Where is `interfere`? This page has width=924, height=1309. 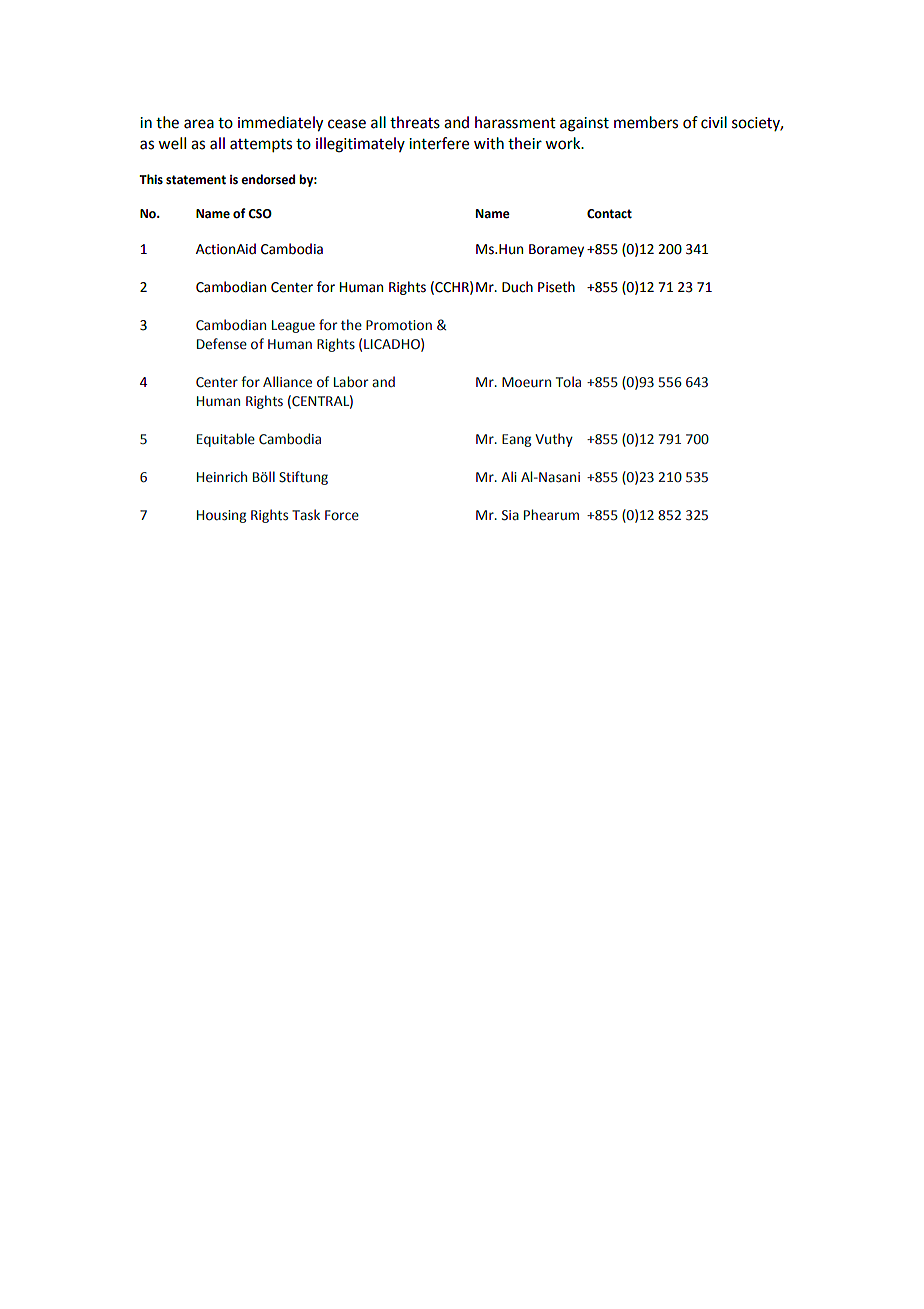
interfere is located at coordinates (439, 143).
